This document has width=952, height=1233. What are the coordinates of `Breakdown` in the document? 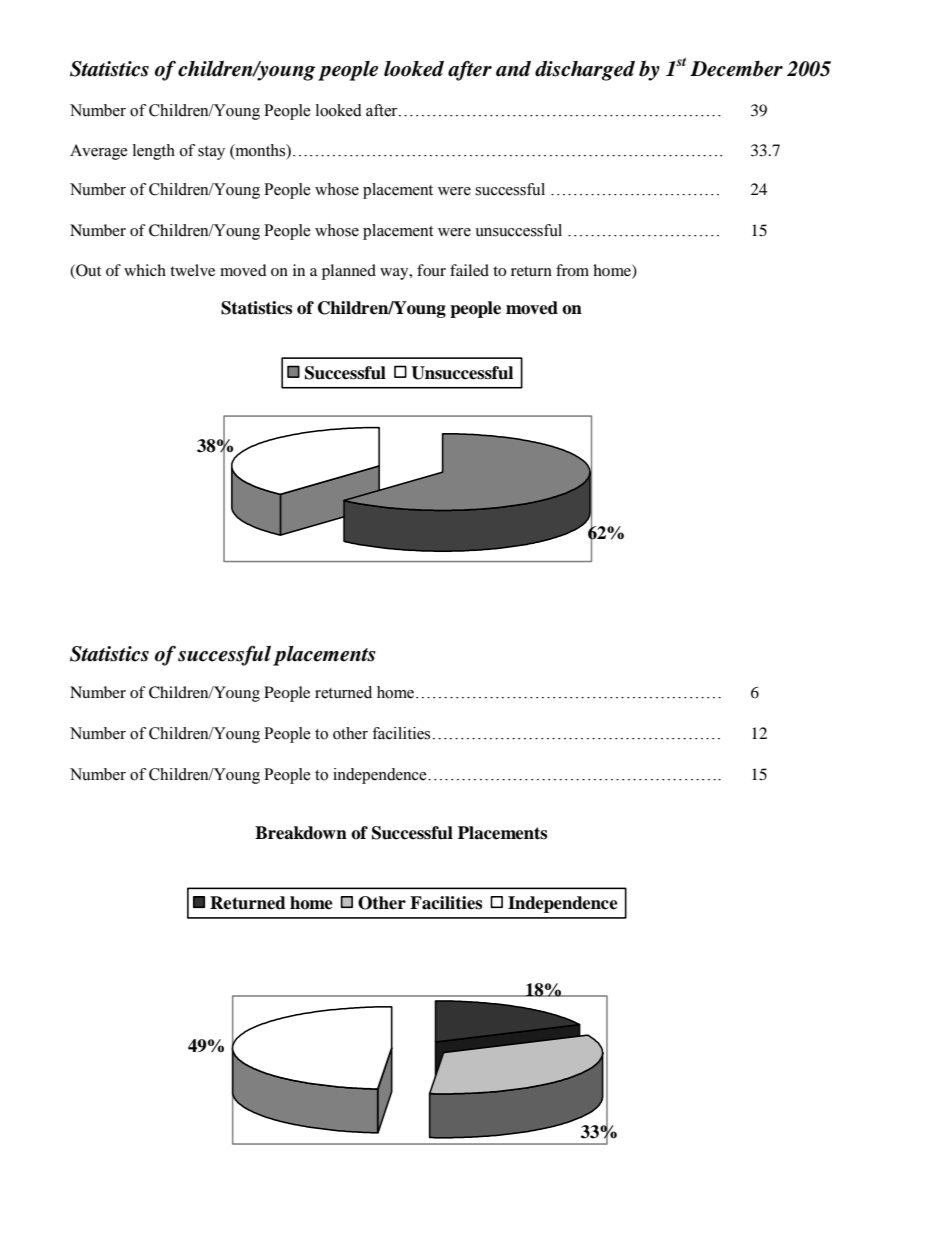 It's located at (301, 833).
